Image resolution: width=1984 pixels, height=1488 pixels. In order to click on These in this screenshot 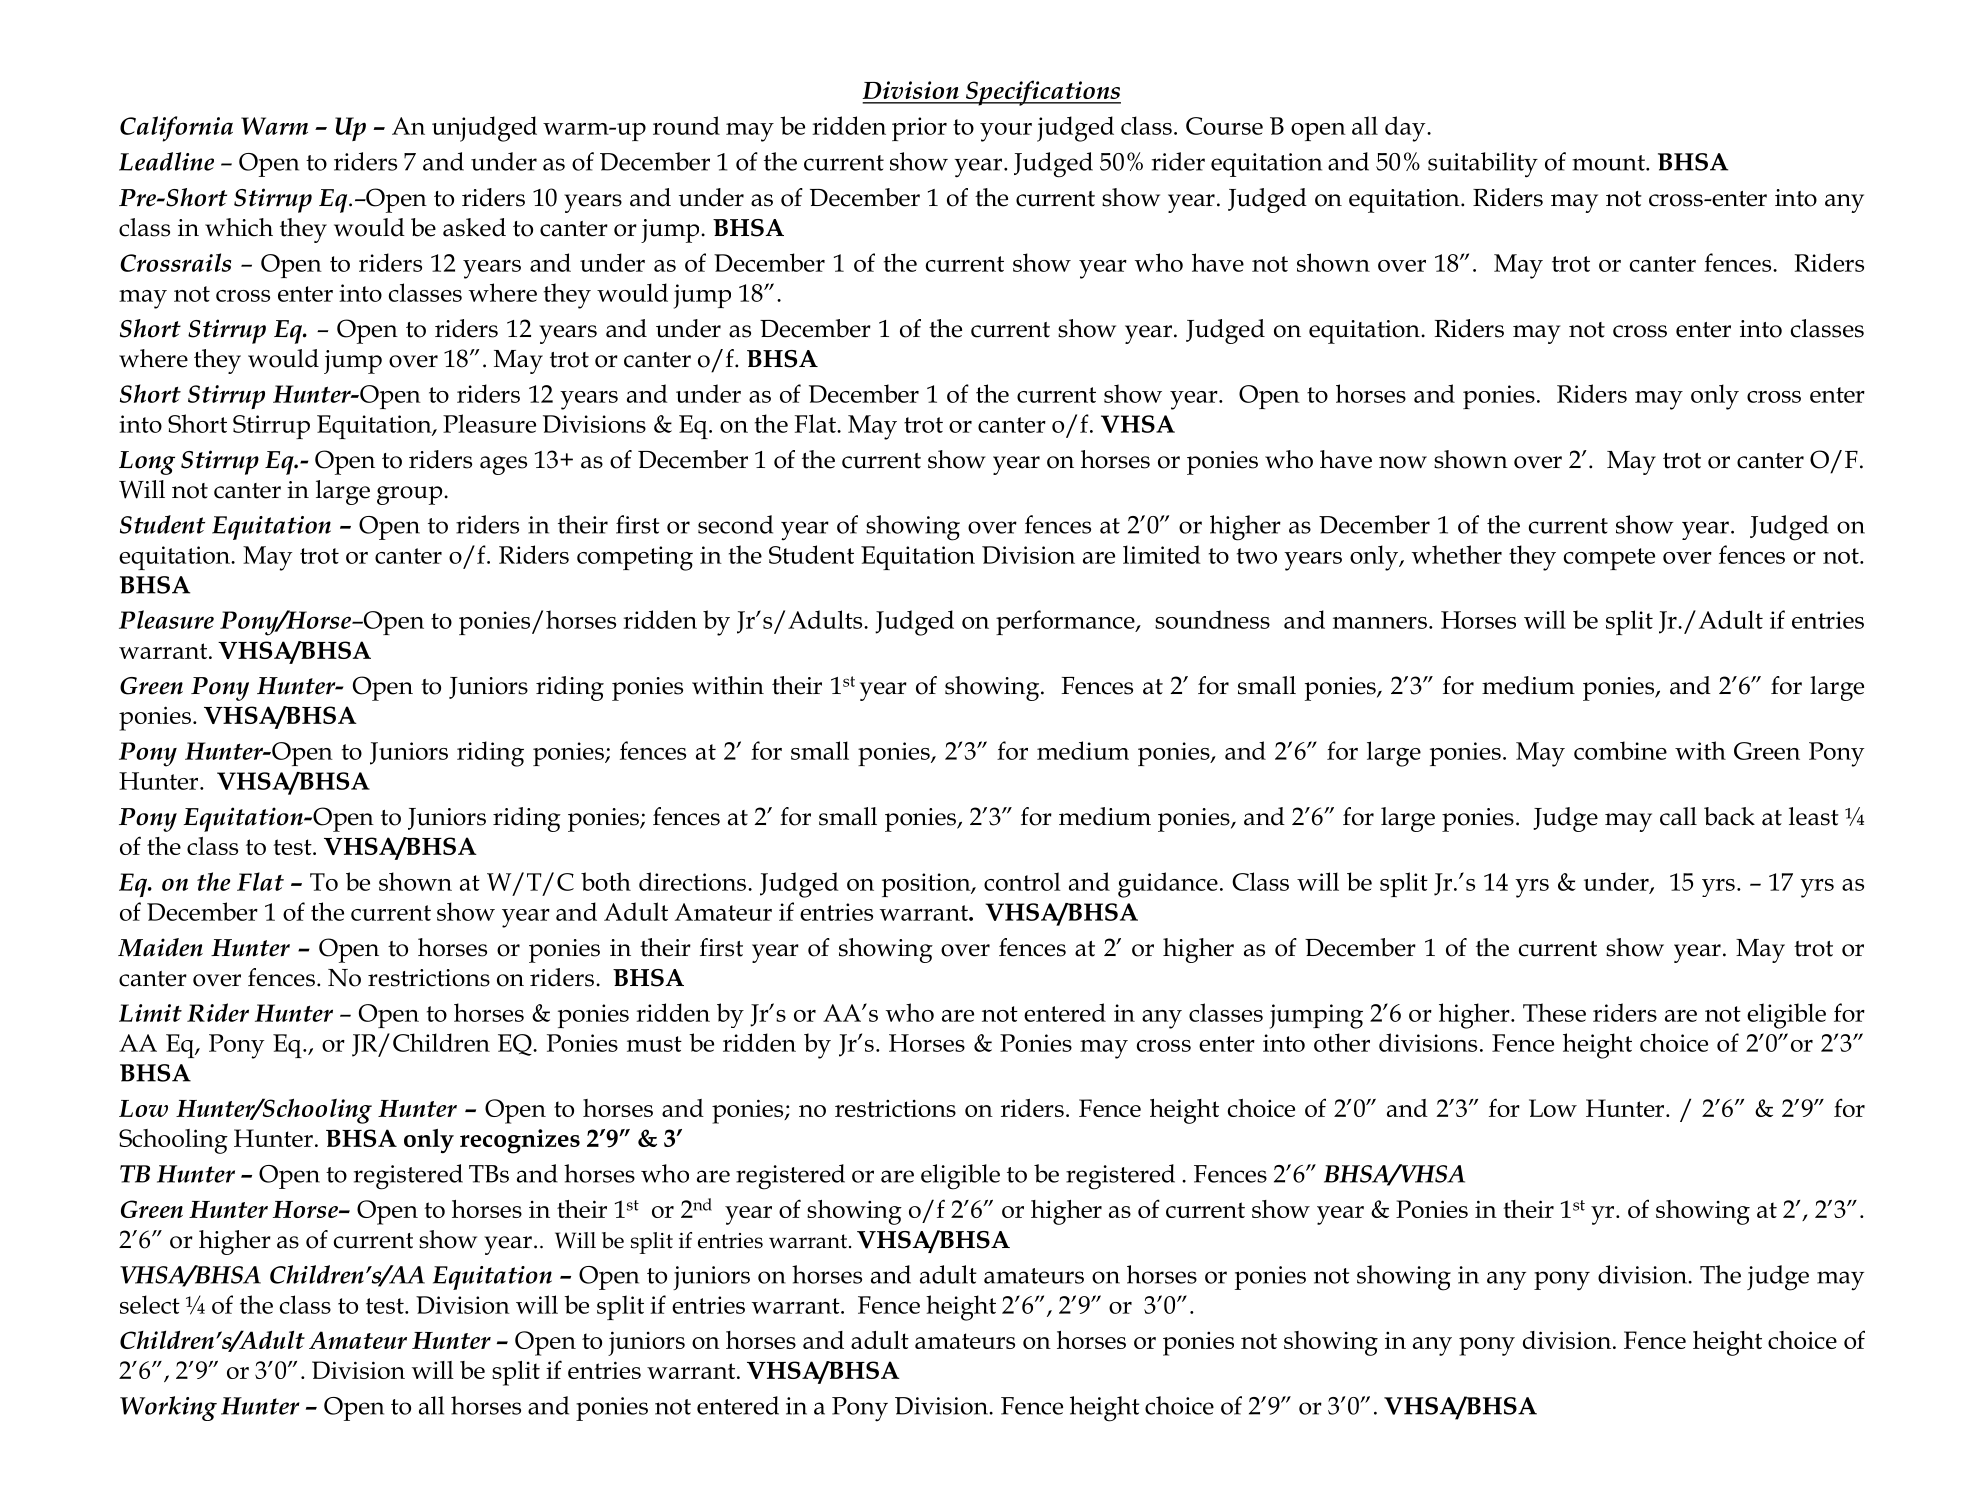, I will do `click(1554, 1012)`.
